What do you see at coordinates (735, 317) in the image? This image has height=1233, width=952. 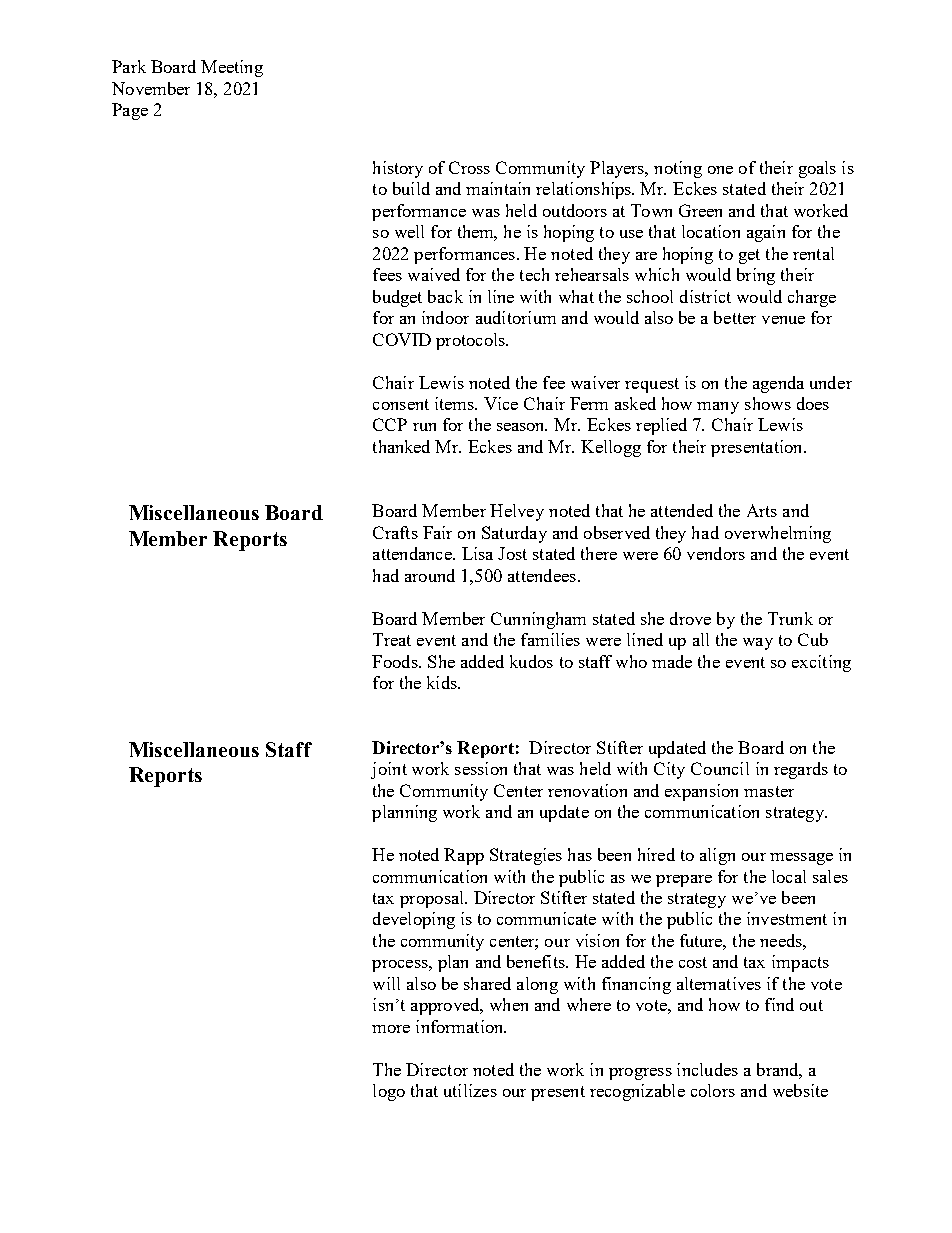 I see `better` at bounding box center [735, 317].
